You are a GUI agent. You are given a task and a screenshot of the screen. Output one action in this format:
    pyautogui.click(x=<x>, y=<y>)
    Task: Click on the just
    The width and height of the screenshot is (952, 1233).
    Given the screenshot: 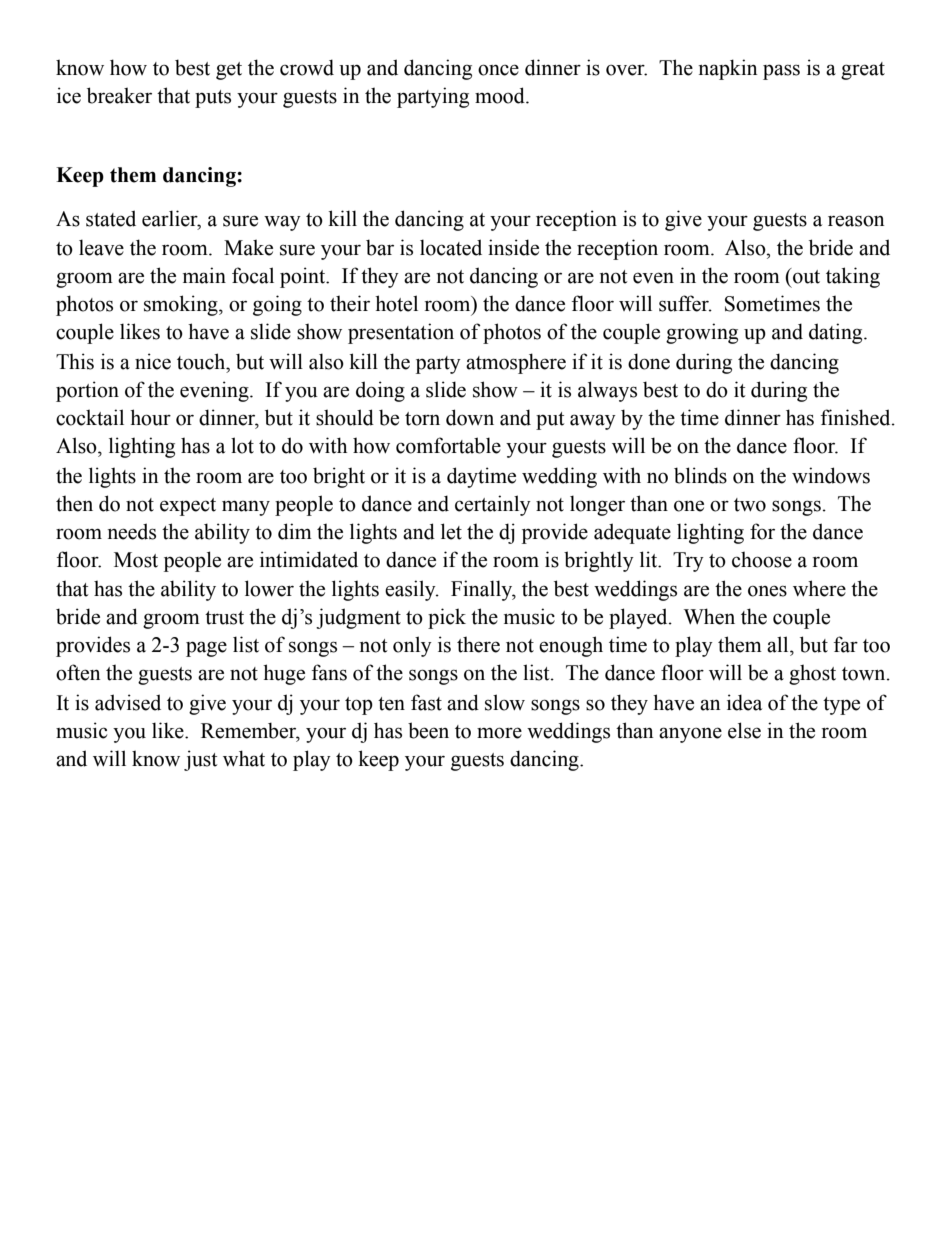 What is the action you would take?
    pyautogui.click(x=200, y=760)
